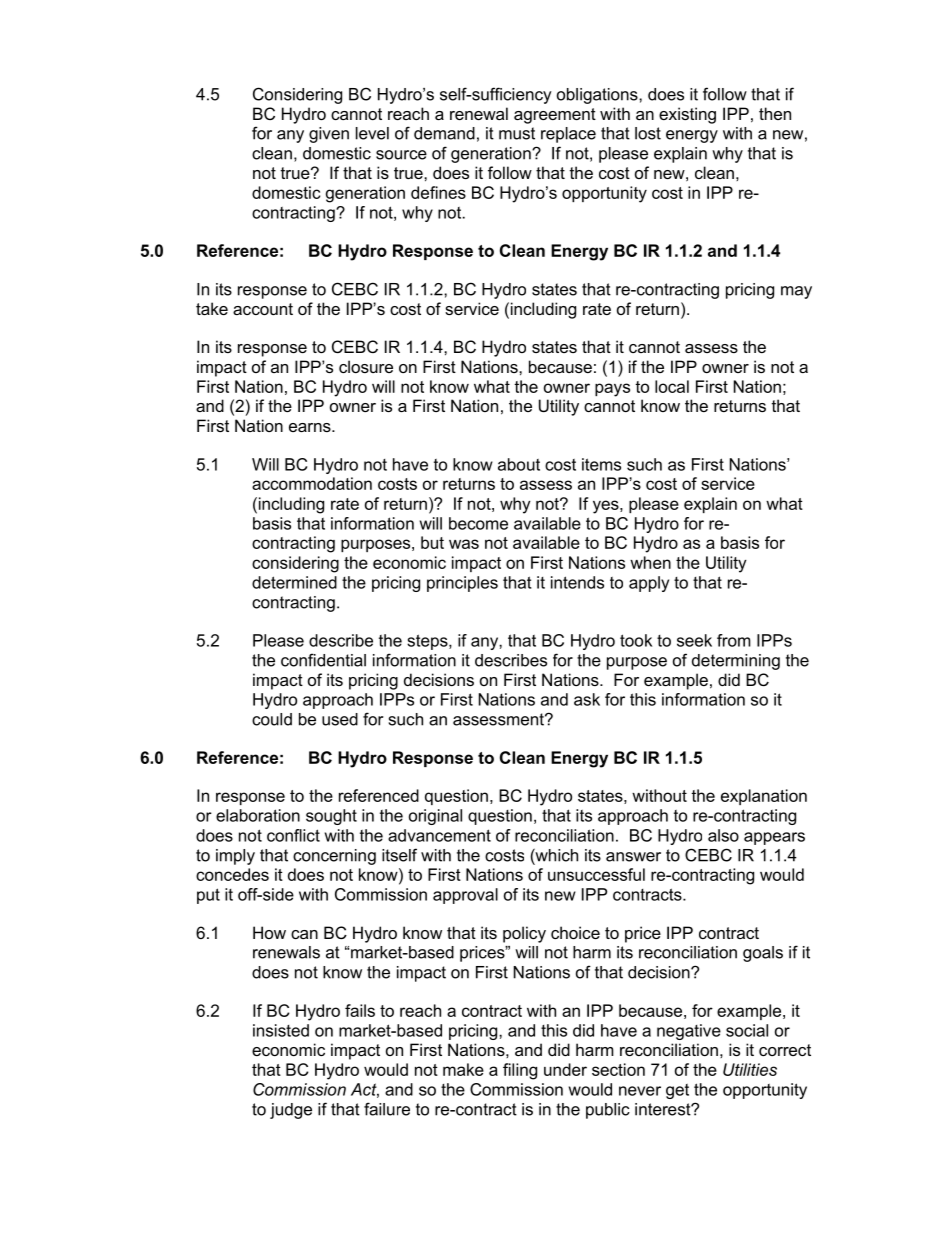  Describe the element at coordinates (517, 133) in the screenshot. I see `must` at that location.
